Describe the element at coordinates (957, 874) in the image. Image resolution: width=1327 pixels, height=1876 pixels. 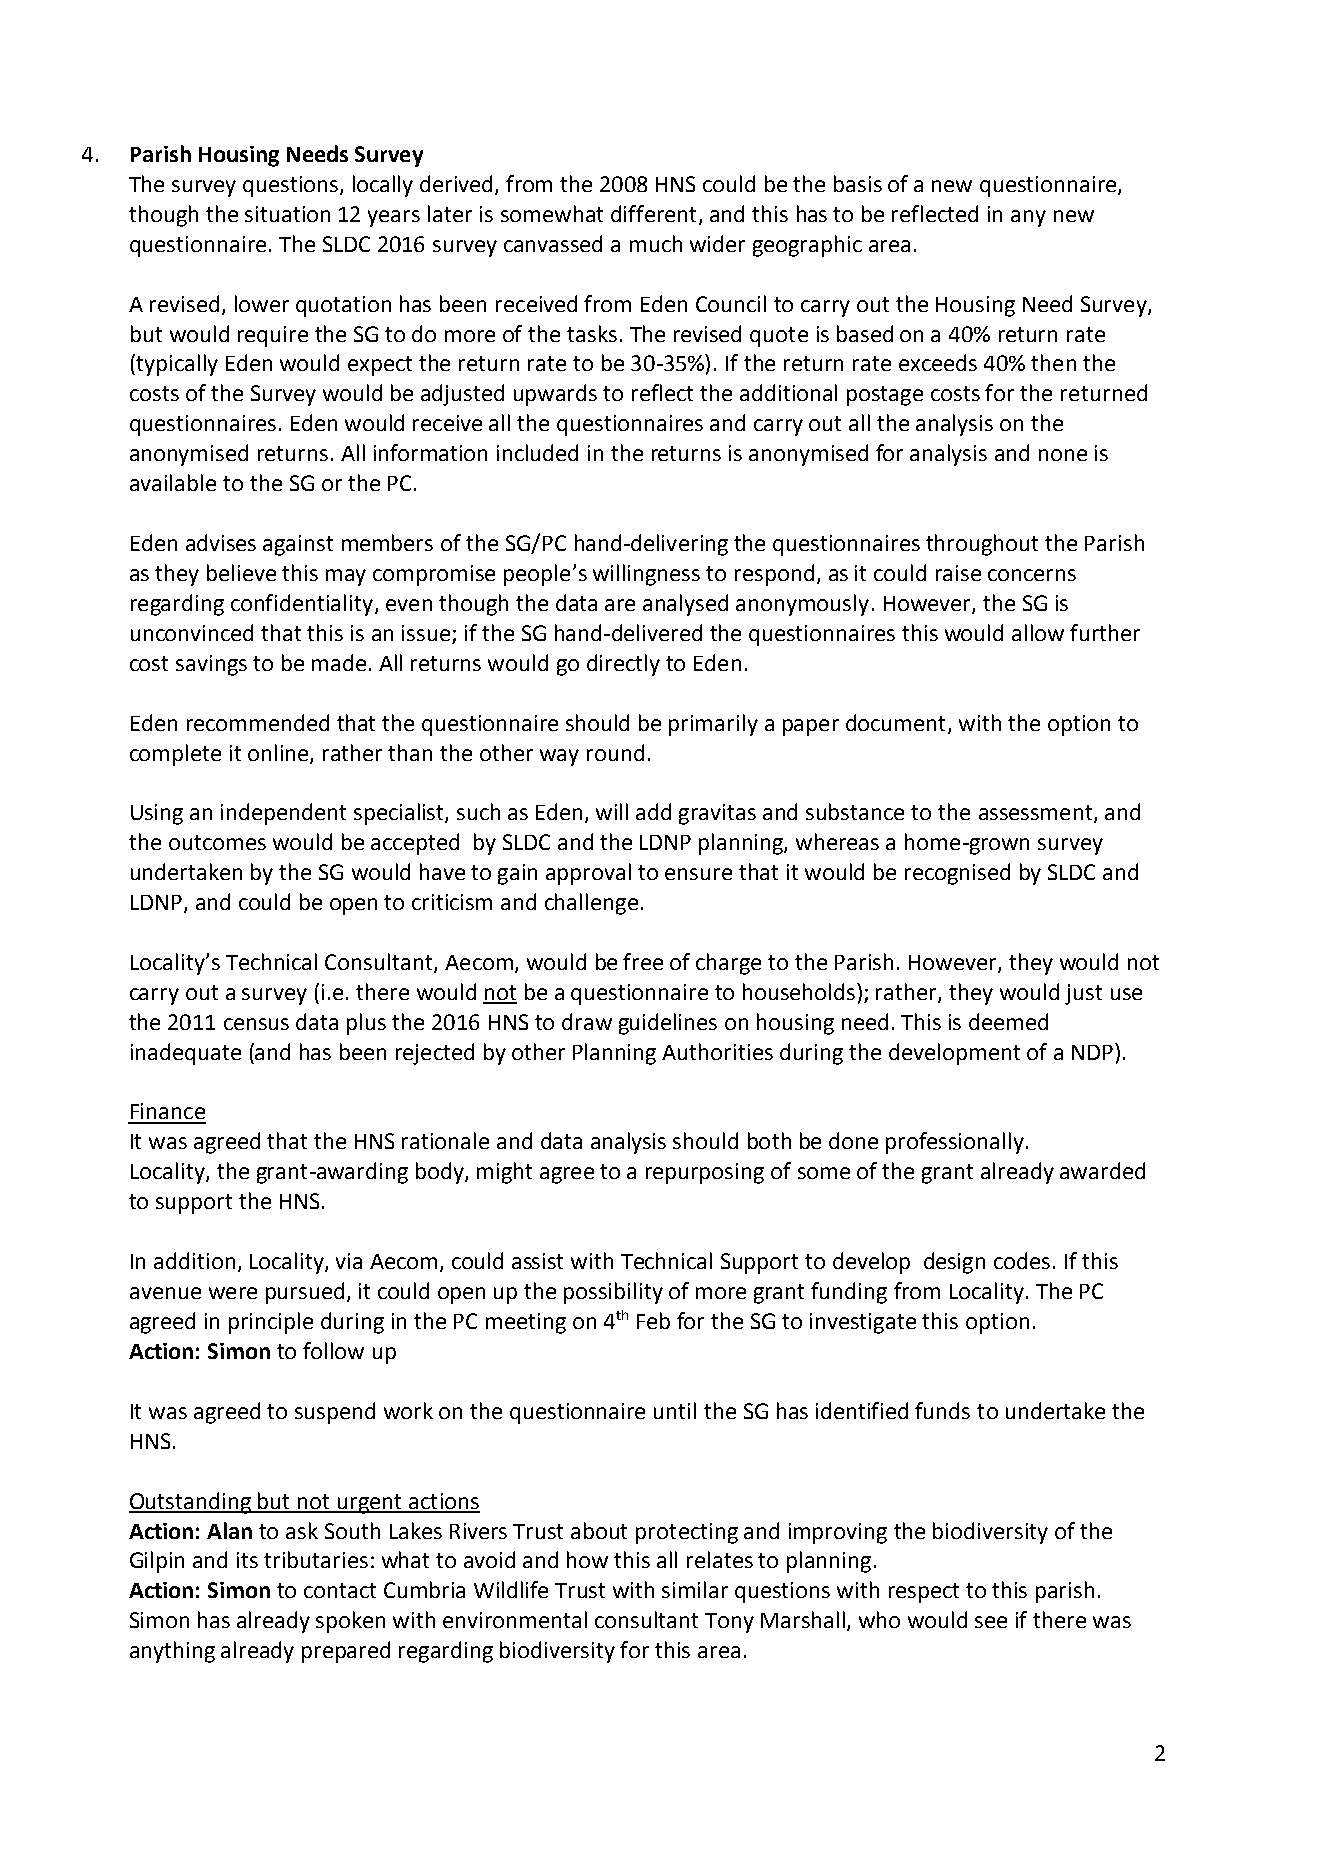
I see `recognised` at that location.
